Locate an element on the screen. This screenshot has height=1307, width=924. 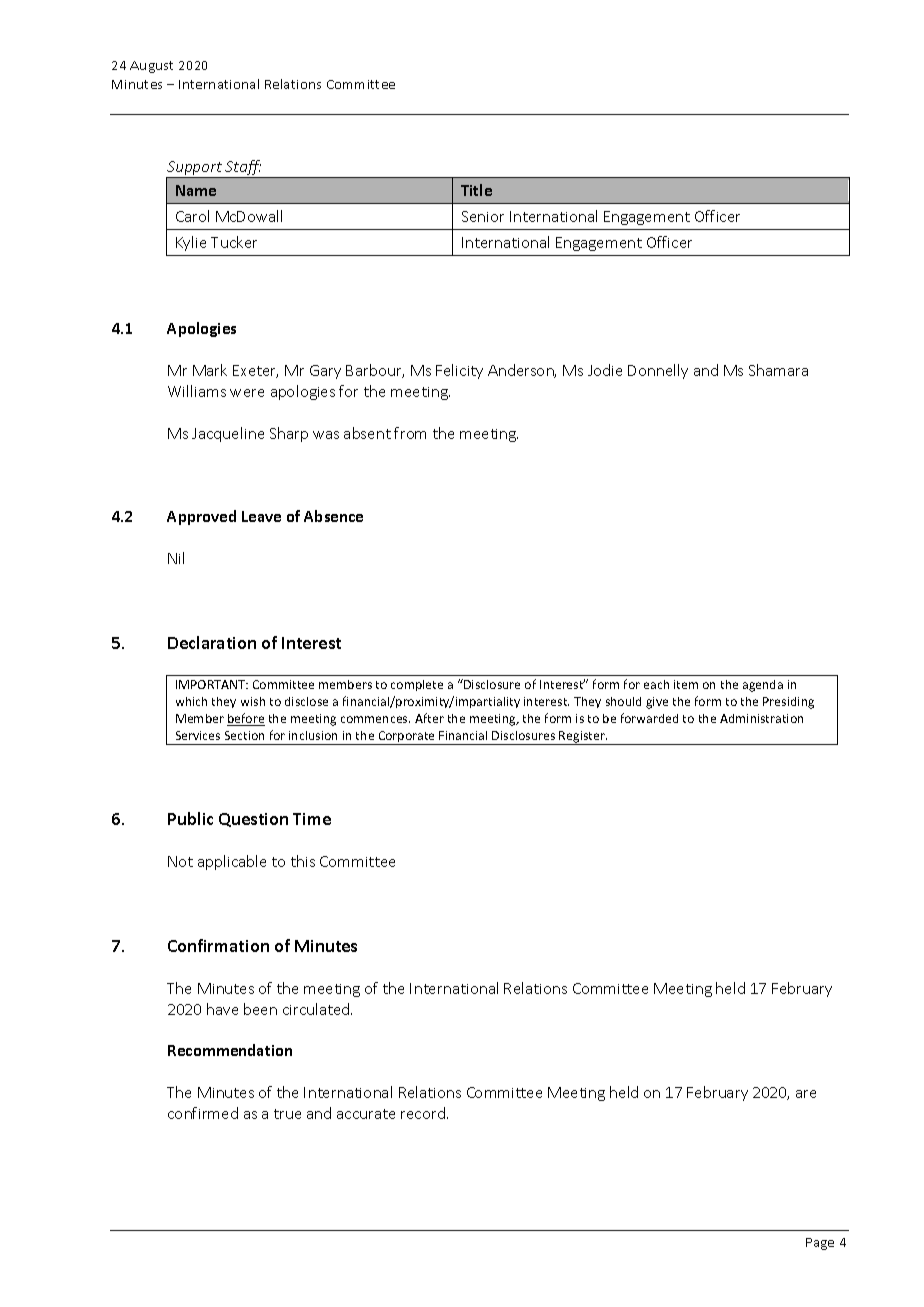
Staff is located at coordinates (243, 169).
